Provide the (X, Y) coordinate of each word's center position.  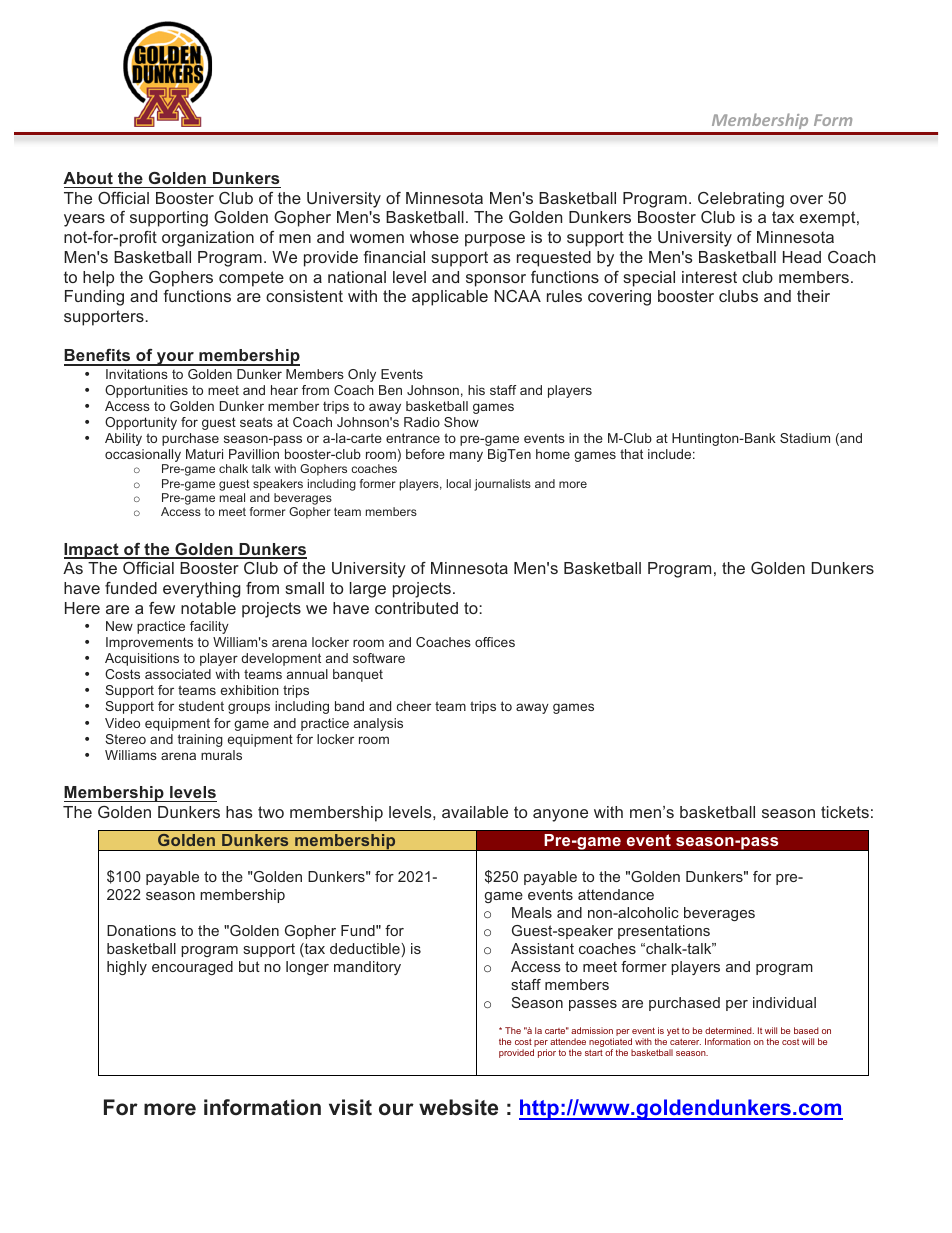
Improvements (149, 643)
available (475, 812)
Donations (141, 930)
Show (461, 422)
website (458, 1107)
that (631, 454)
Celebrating (741, 200)
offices (495, 642)
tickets (845, 812)
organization (208, 239)
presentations (664, 932)
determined (729, 1030)
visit (350, 1107)
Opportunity (141, 423)
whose (434, 237)
